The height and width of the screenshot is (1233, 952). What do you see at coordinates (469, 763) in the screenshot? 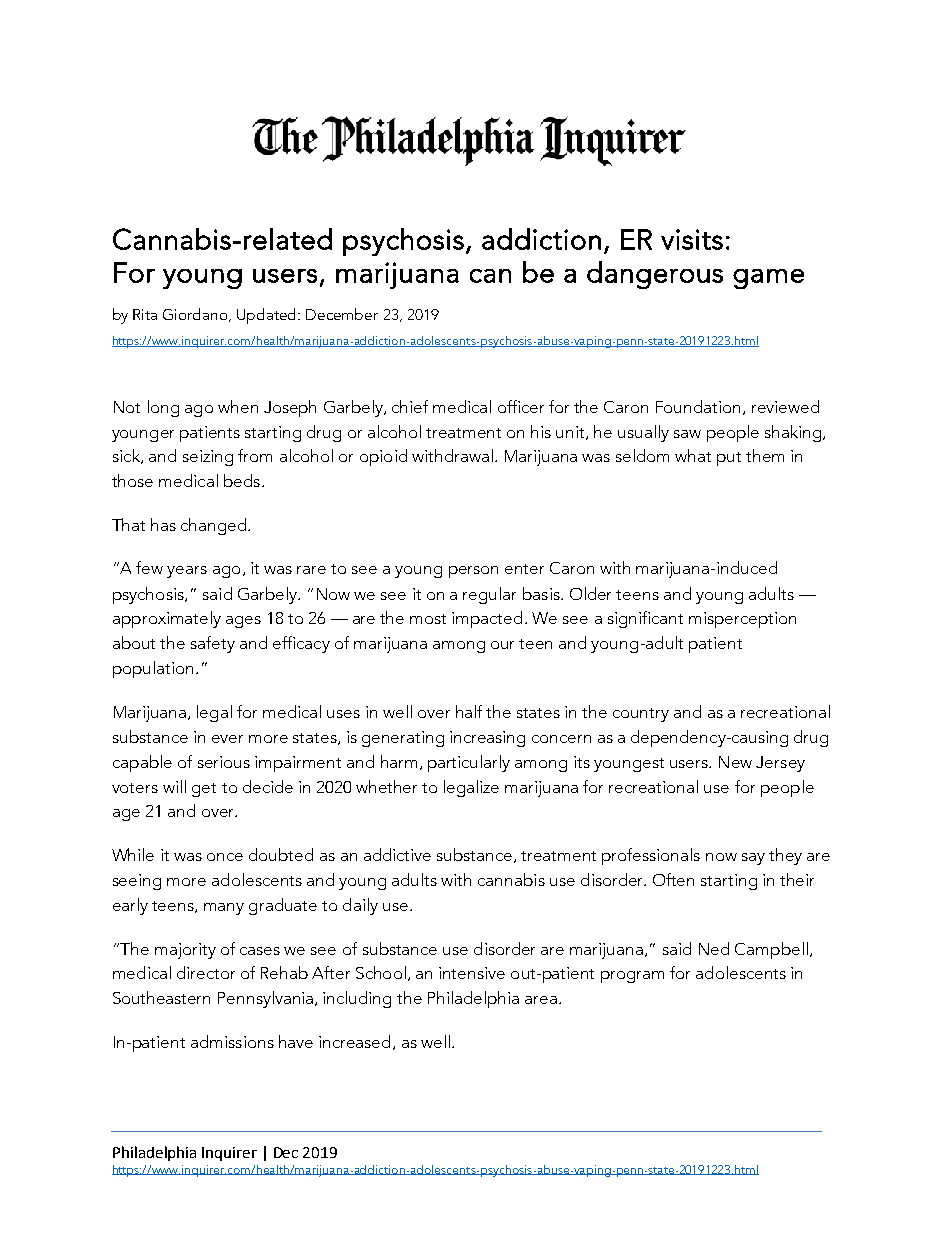
I see `particularly` at bounding box center [469, 763].
